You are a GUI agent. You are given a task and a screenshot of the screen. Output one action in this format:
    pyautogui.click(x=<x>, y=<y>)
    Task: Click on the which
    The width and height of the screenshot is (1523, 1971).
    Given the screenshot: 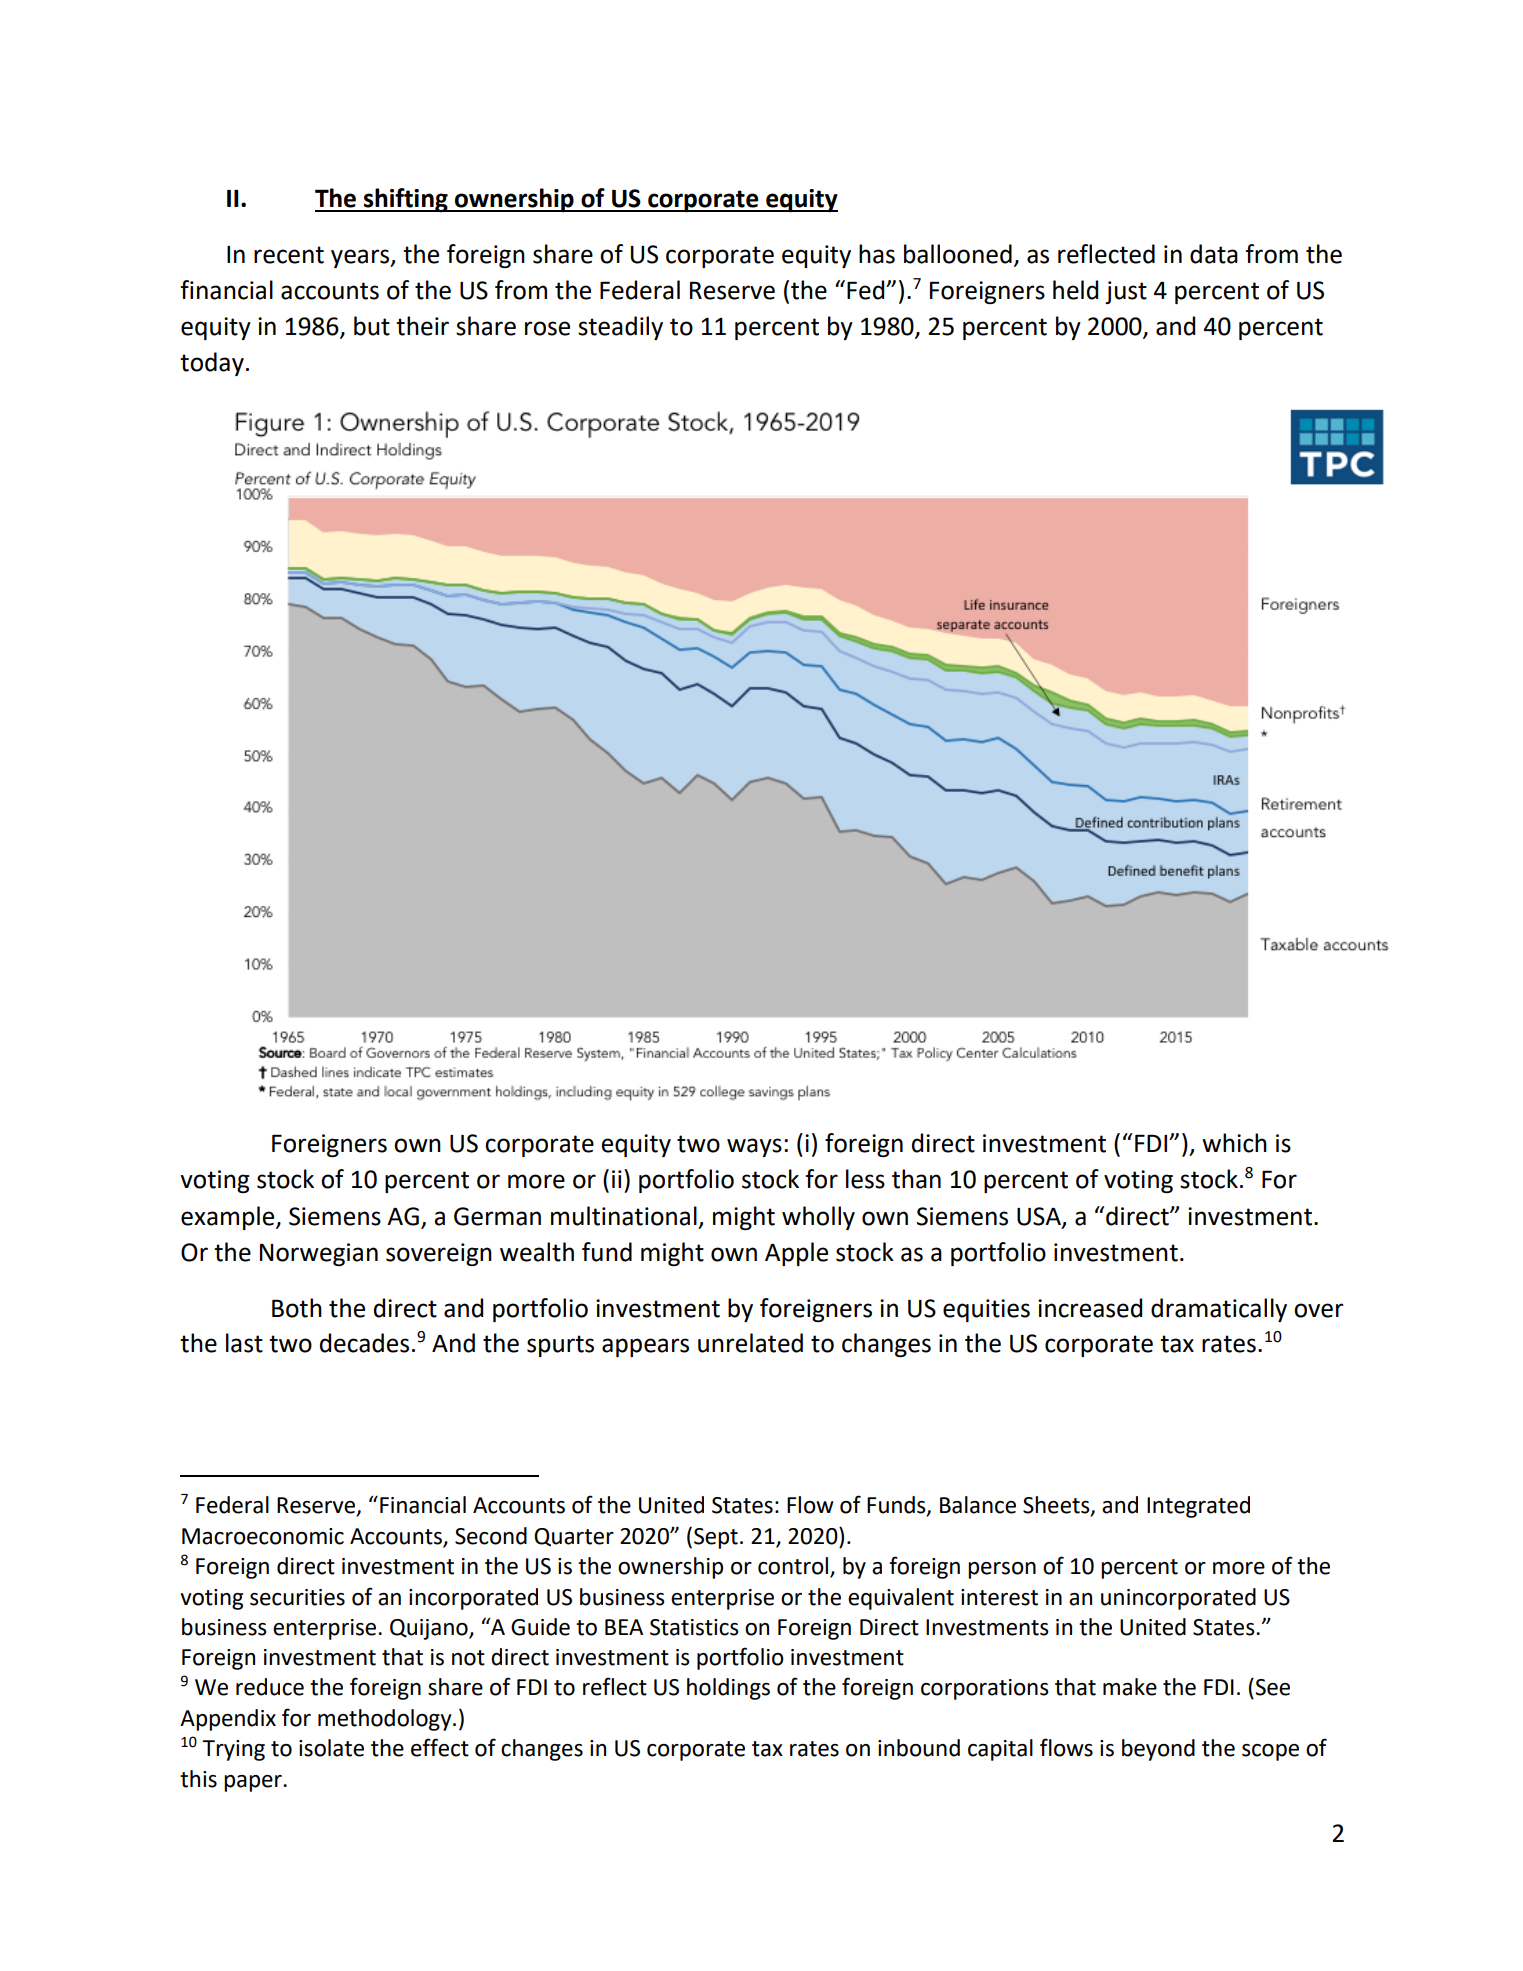 What is the action you would take?
    pyautogui.click(x=1234, y=1143)
